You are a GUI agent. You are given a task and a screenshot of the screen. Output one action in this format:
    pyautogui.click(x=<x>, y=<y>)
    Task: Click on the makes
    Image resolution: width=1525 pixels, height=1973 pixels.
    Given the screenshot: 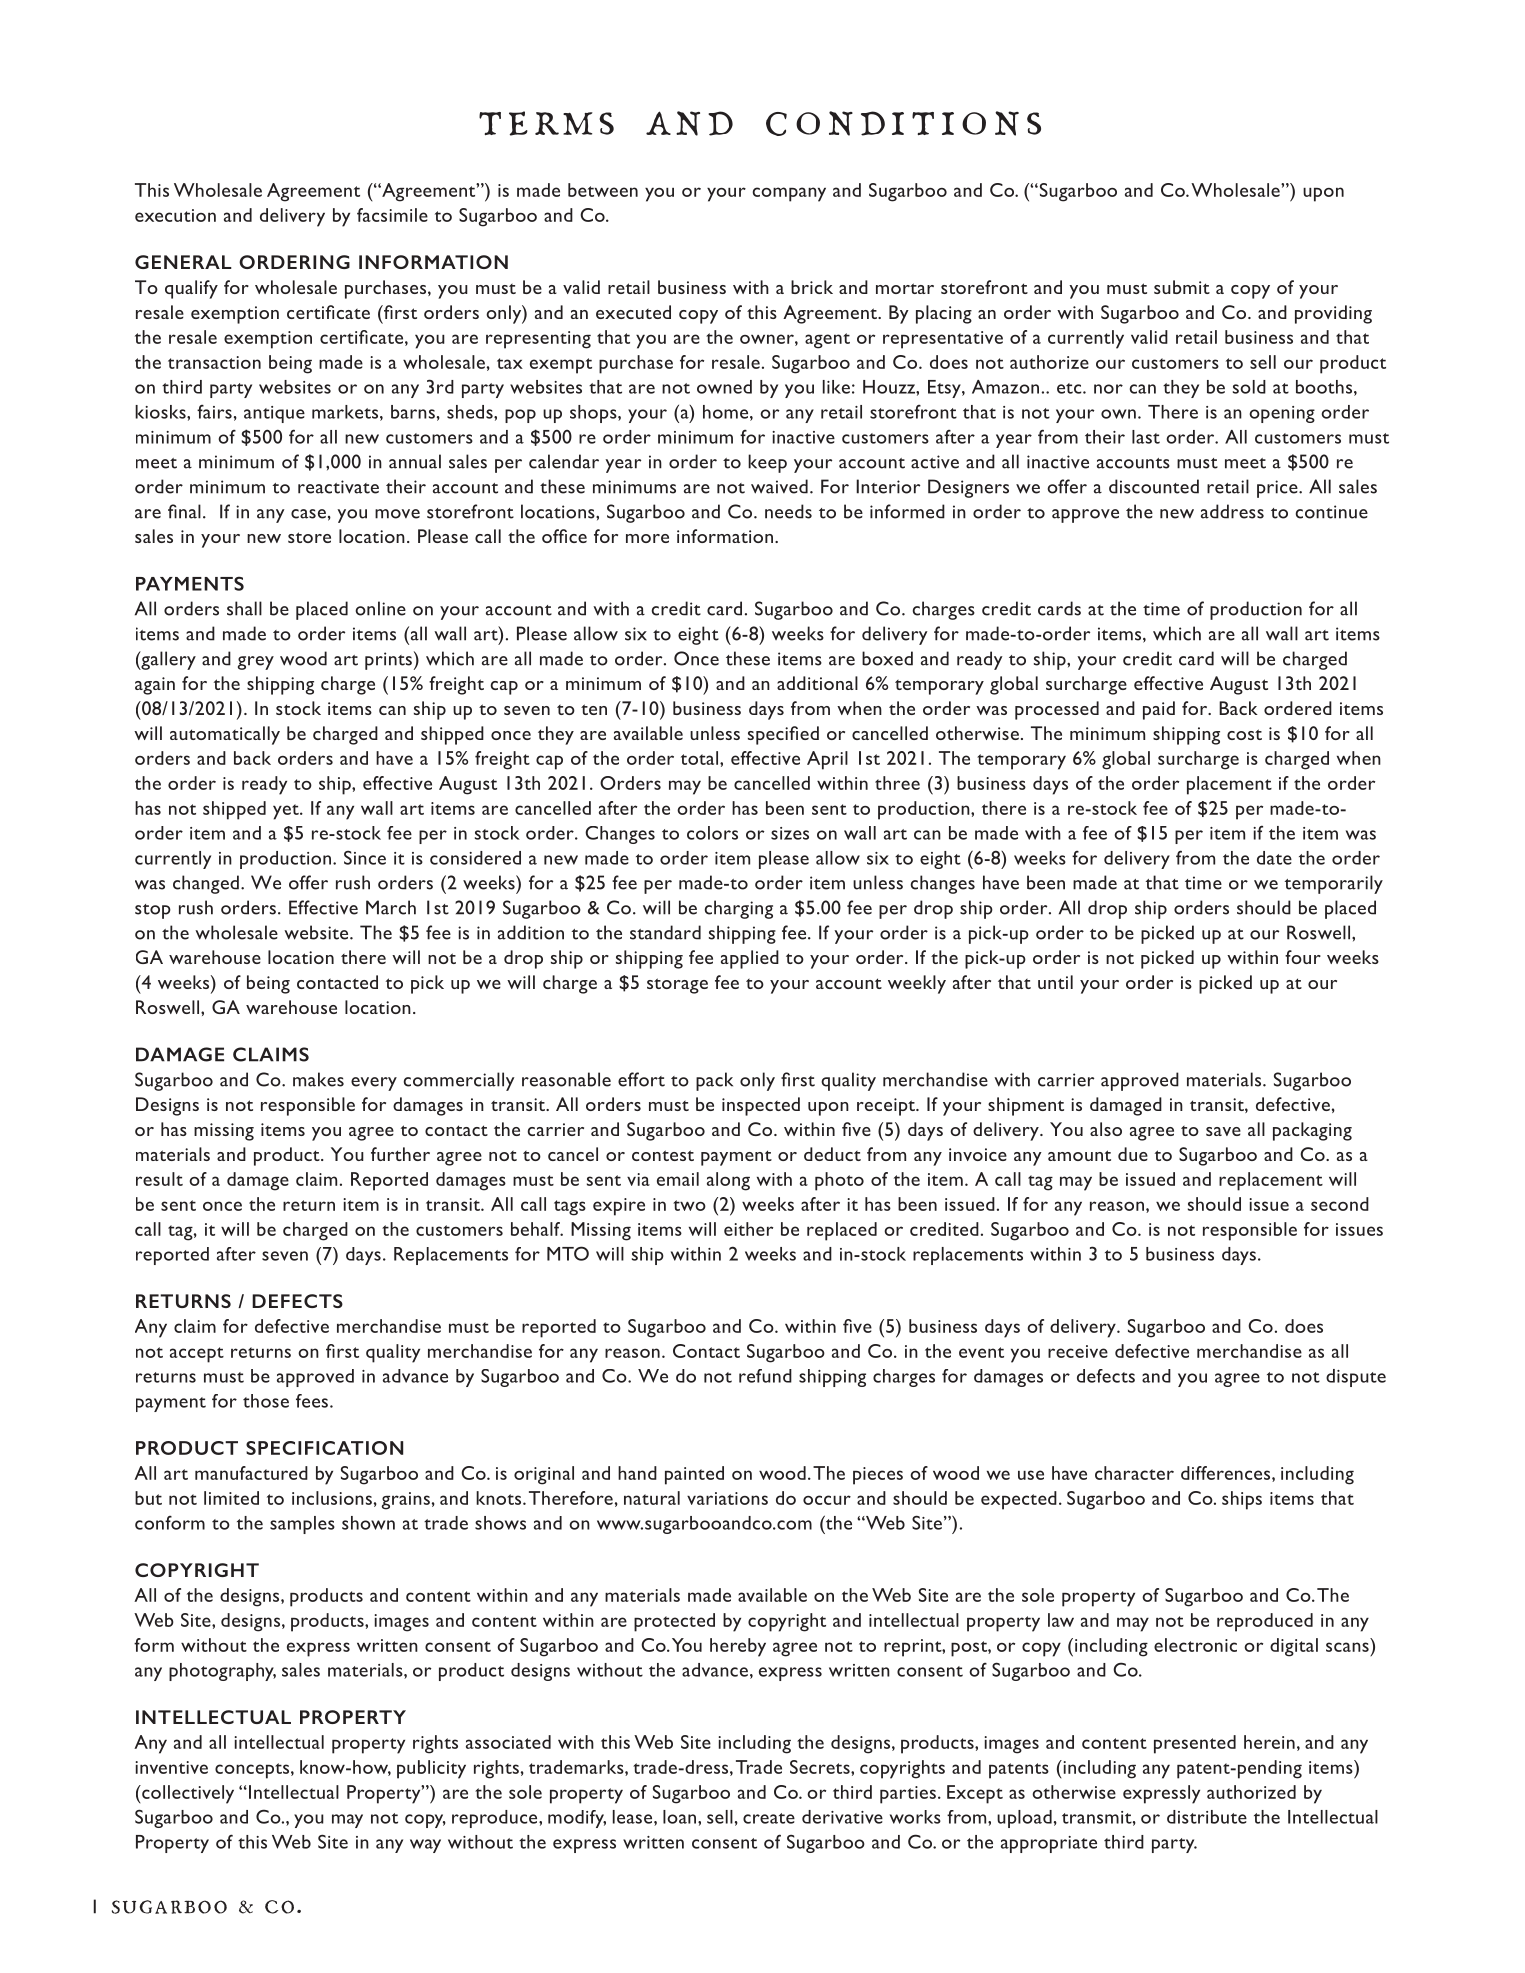 What is the action you would take?
    pyautogui.click(x=318, y=1079)
